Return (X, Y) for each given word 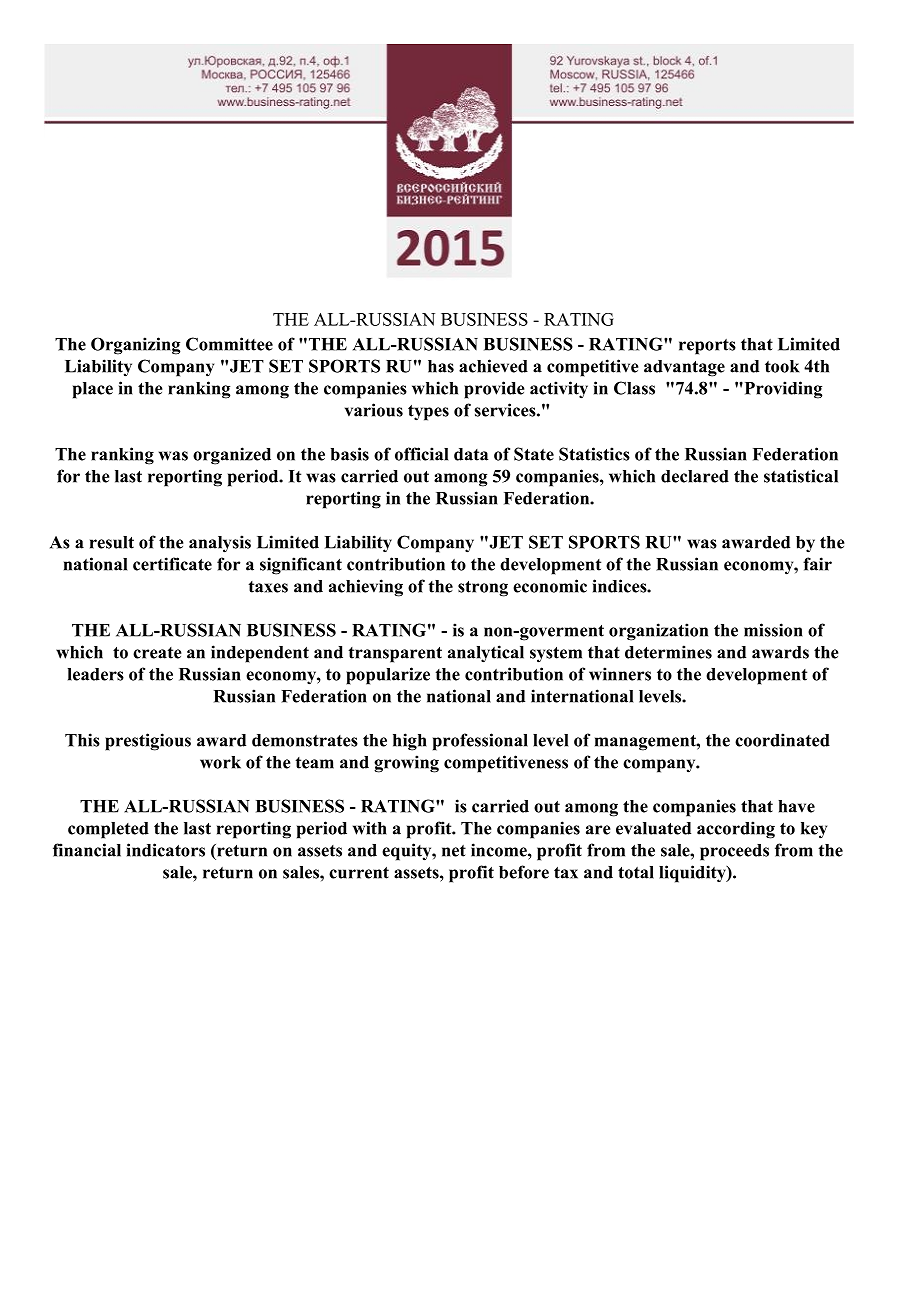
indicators (166, 850)
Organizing (135, 346)
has (441, 366)
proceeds (734, 852)
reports (707, 347)
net (454, 851)
